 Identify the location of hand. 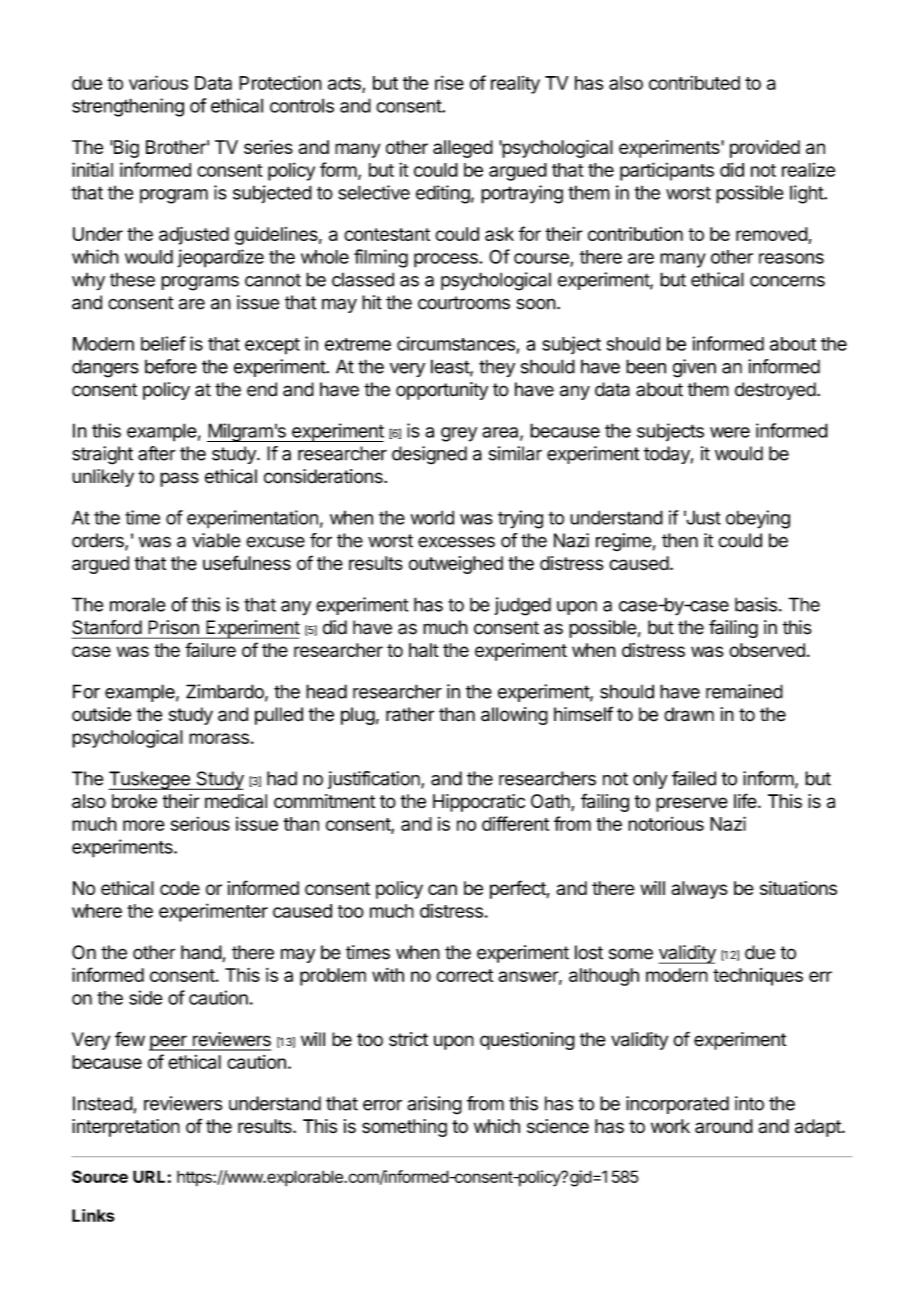
(201, 952).
